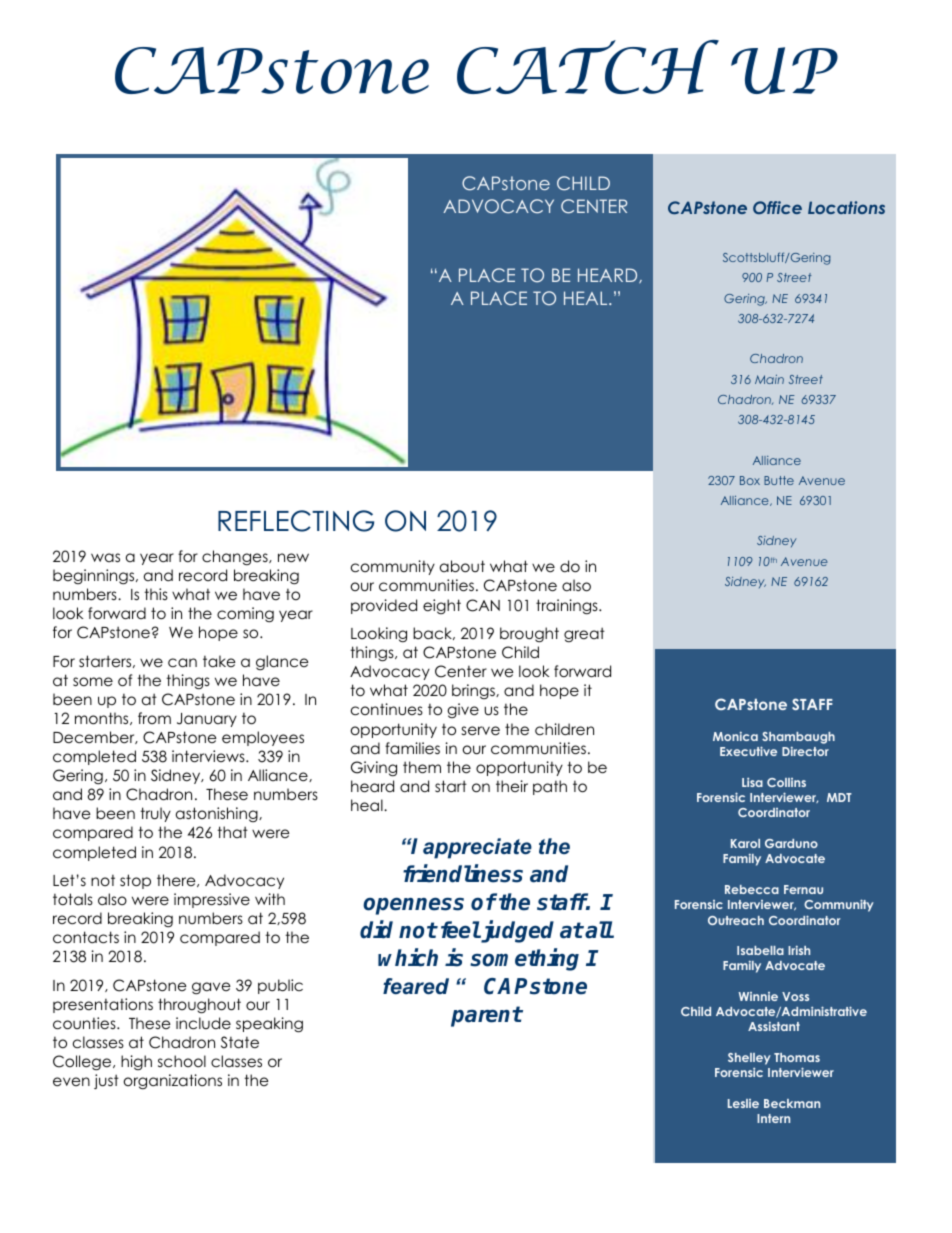 The height and width of the screenshot is (1233, 952). What do you see at coordinates (846, 207) in the screenshot?
I see `Locations` at bounding box center [846, 207].
